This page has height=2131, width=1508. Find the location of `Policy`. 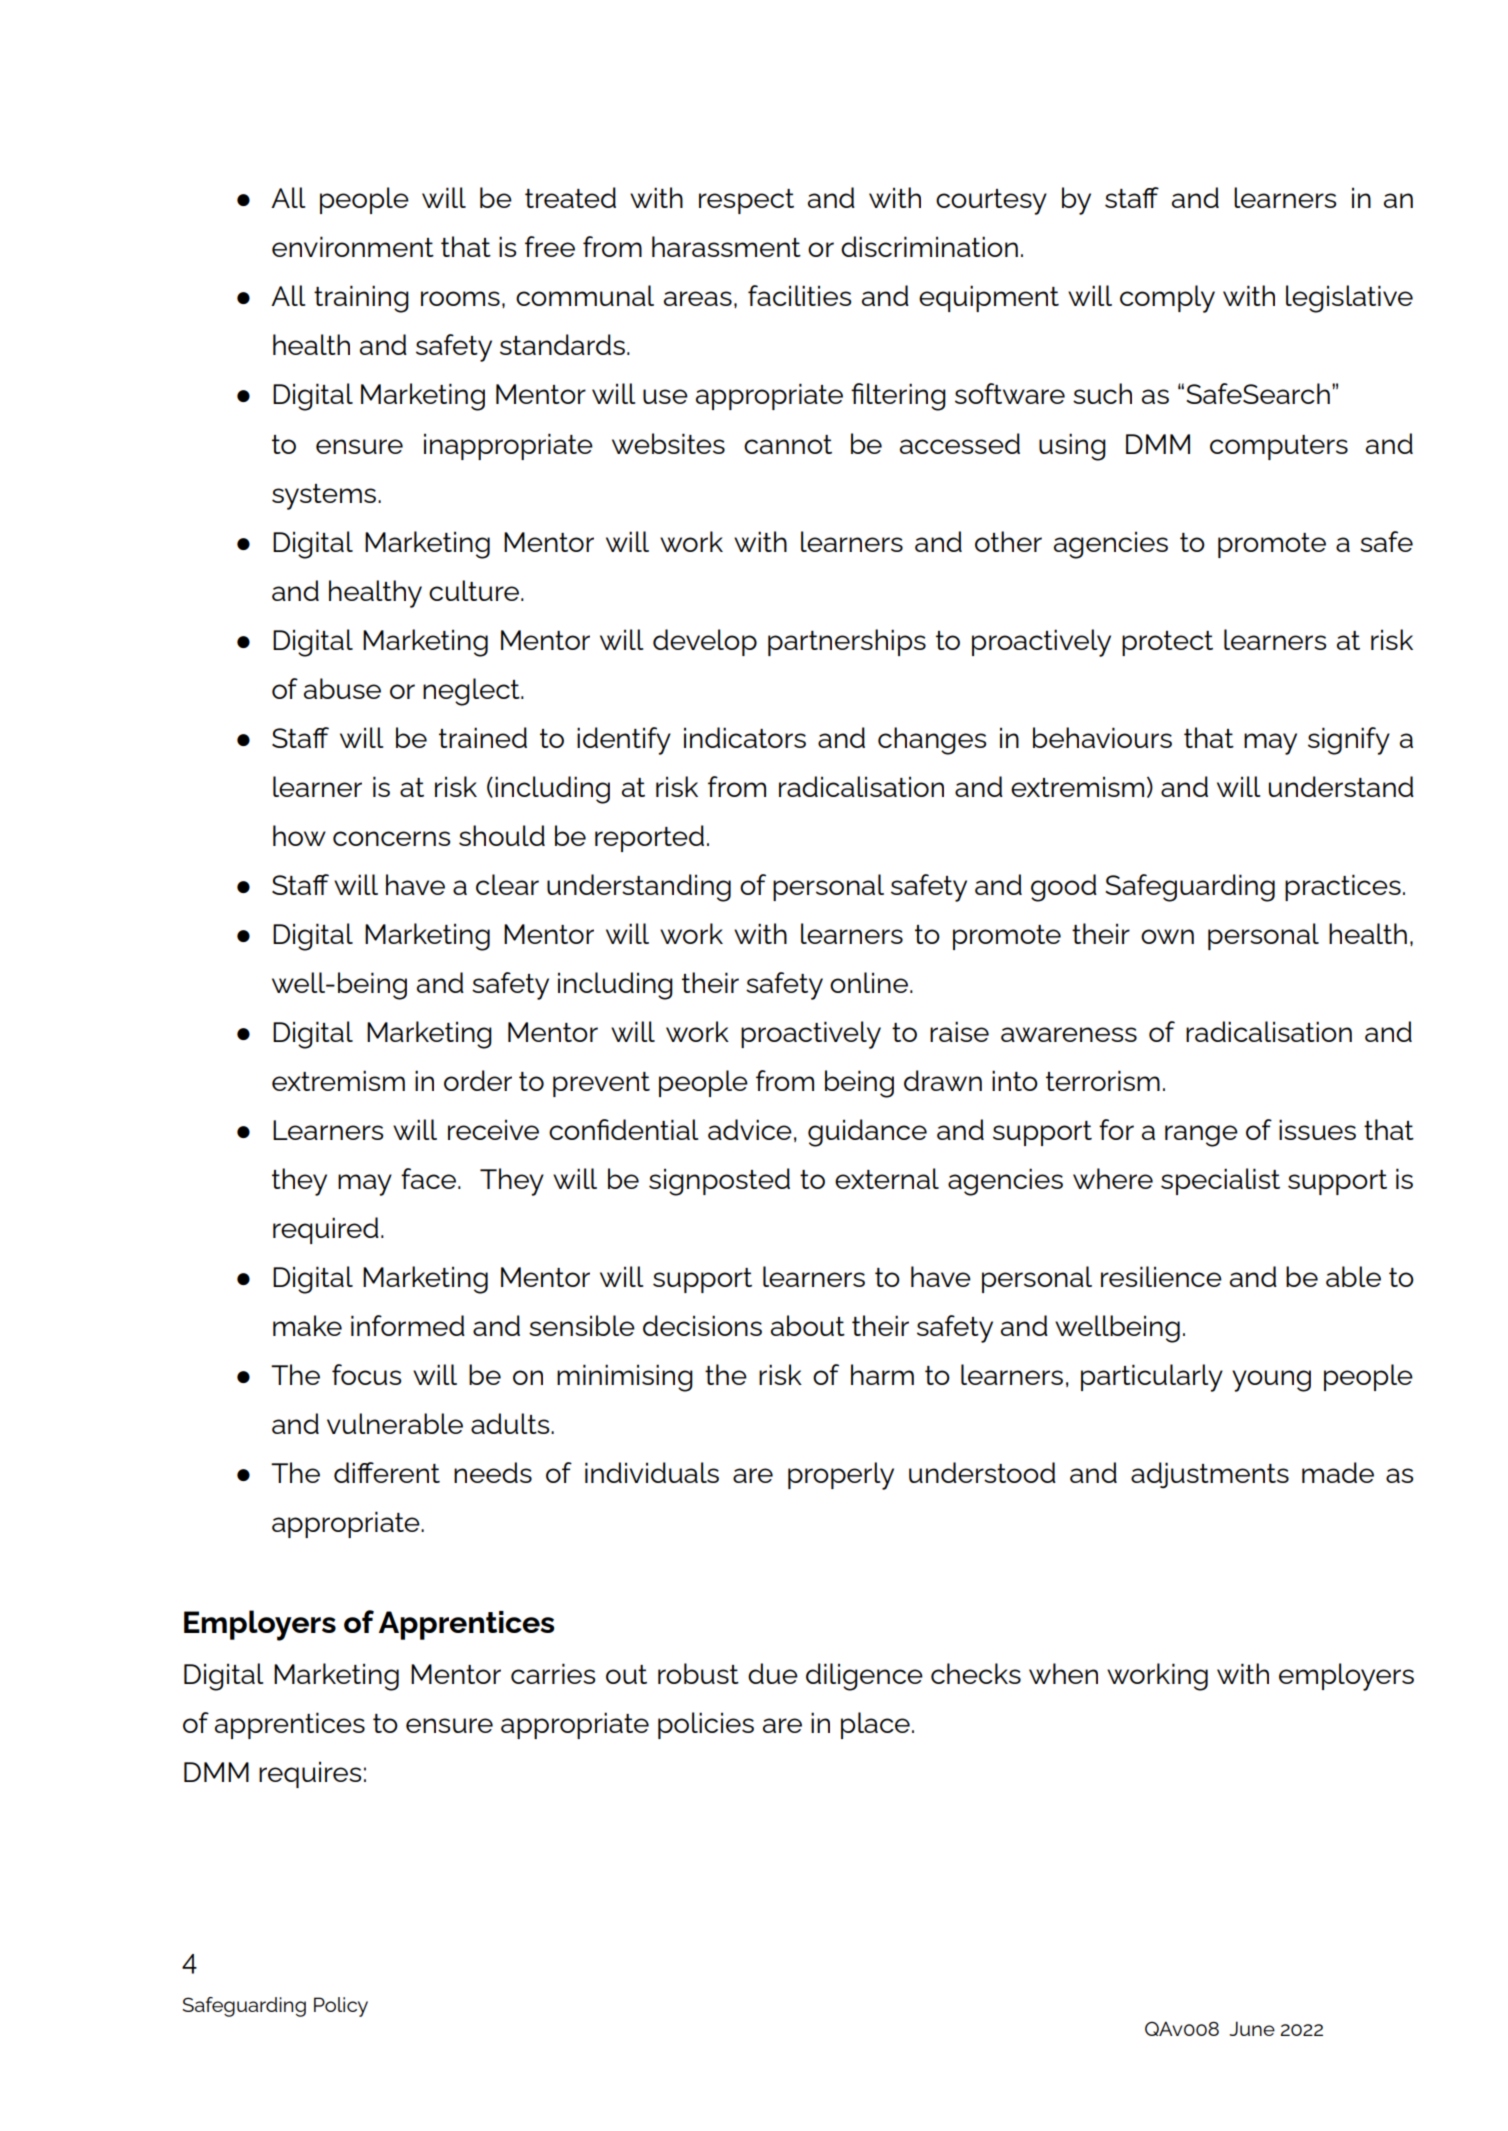

Policy is located at coordinates (341, 2007).
